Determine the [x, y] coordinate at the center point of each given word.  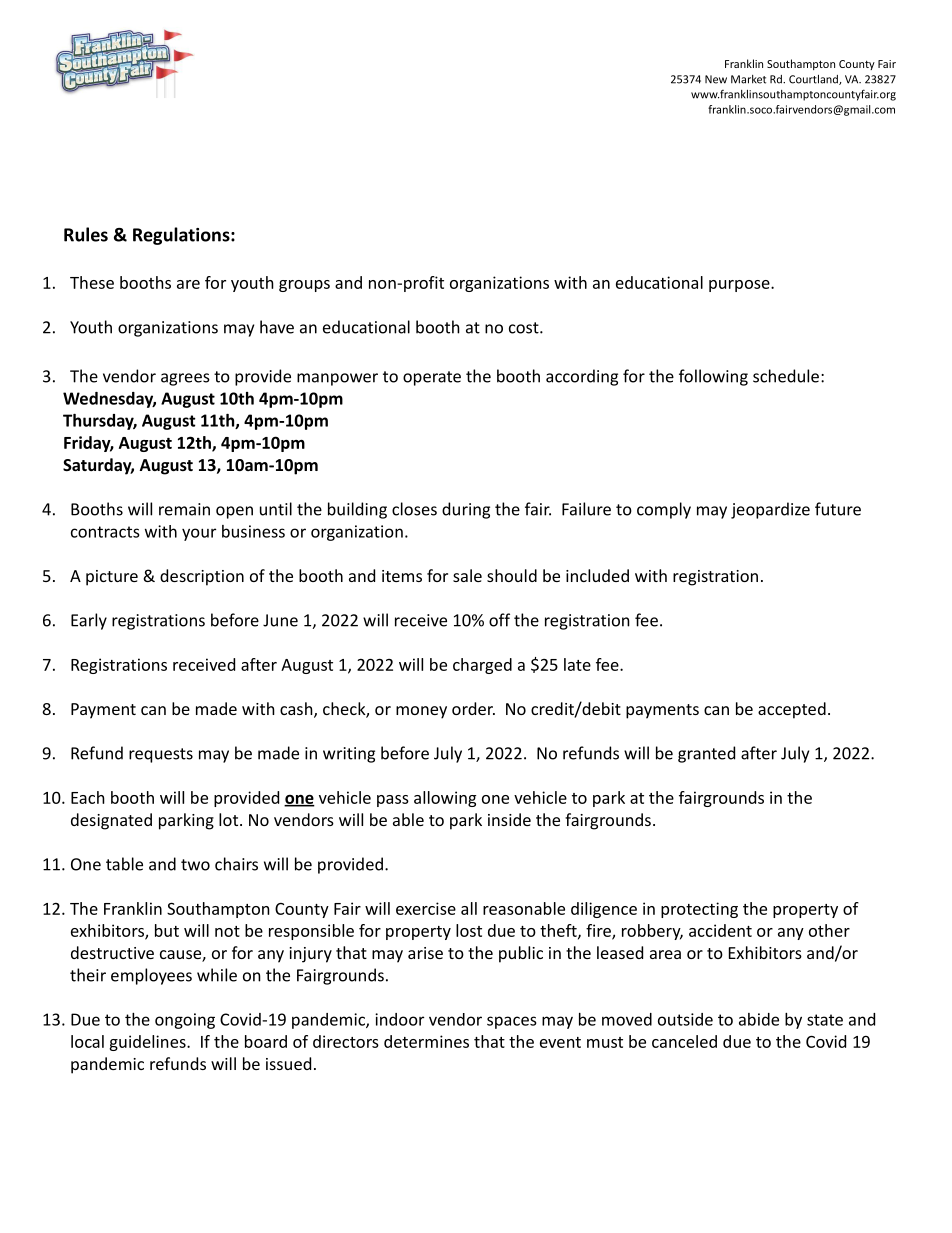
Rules [86, 234]
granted [706, 754]
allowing [445, 799]
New [716, 79]
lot [228, 819]
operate [432, 378]
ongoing [185, 1021]
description [202, 577]
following [713, 377]
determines [426, 1041]
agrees [185, 379]
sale [467, 575]
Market [748, 79]
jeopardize [770, 510]
